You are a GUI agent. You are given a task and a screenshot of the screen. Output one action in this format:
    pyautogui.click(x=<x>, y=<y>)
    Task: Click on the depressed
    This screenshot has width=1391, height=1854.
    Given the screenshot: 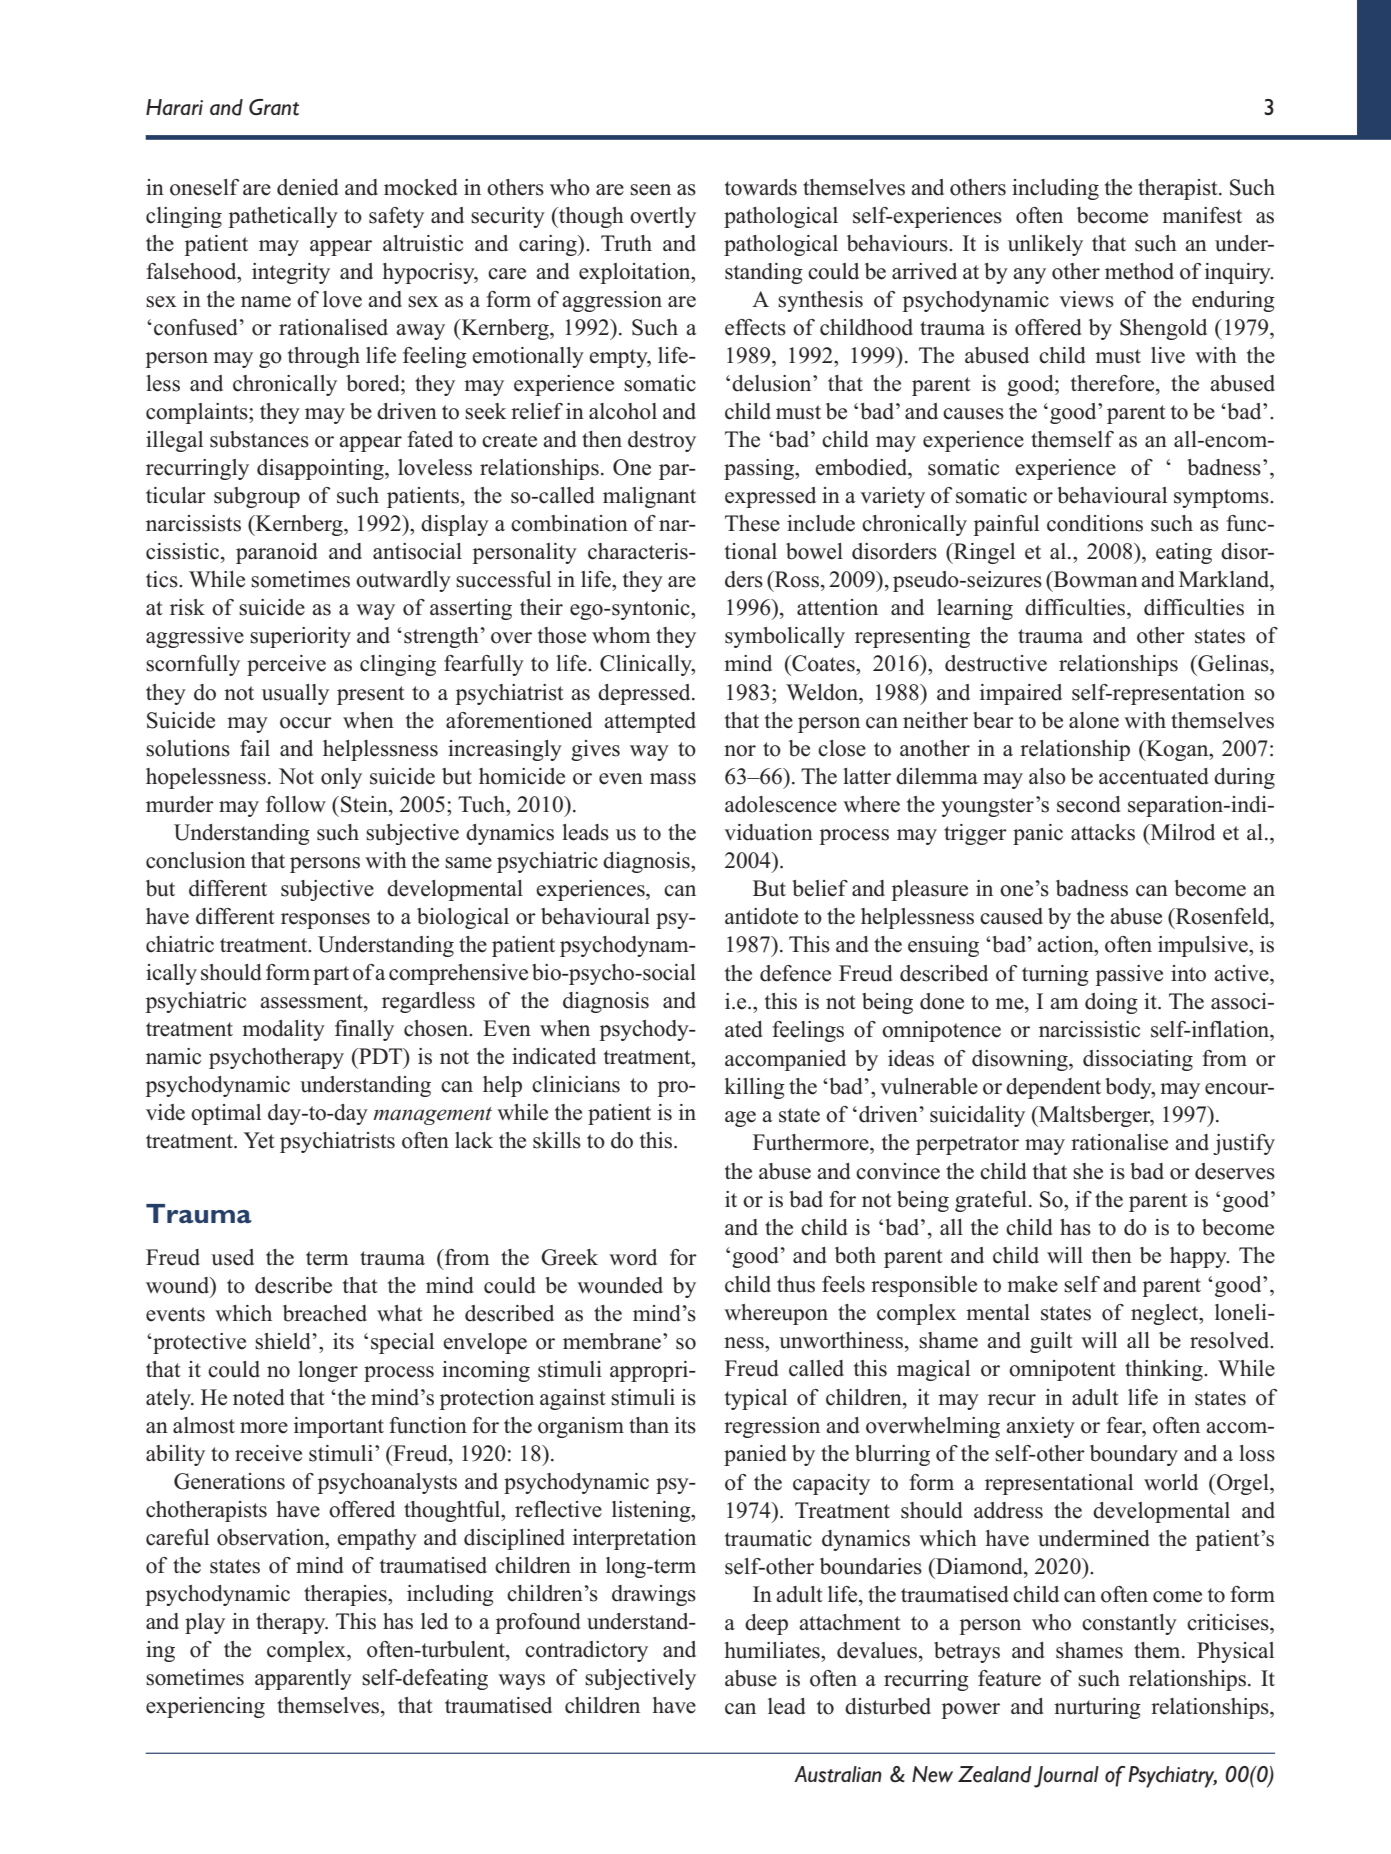 What is the action you would take?
    pyautogui.click(x=645, y=694)
